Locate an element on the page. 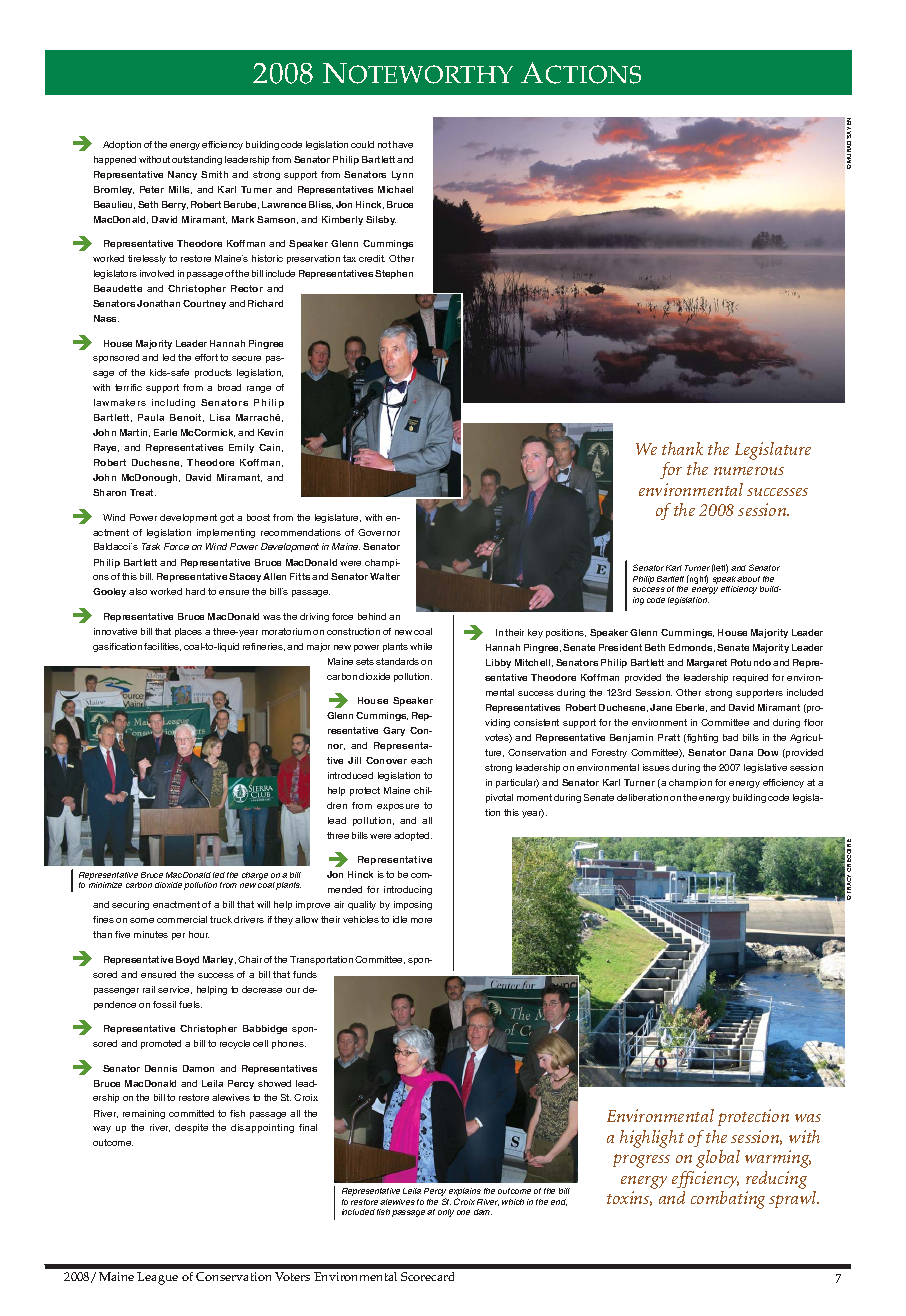  Governor is located at coordinates (379, 532).
